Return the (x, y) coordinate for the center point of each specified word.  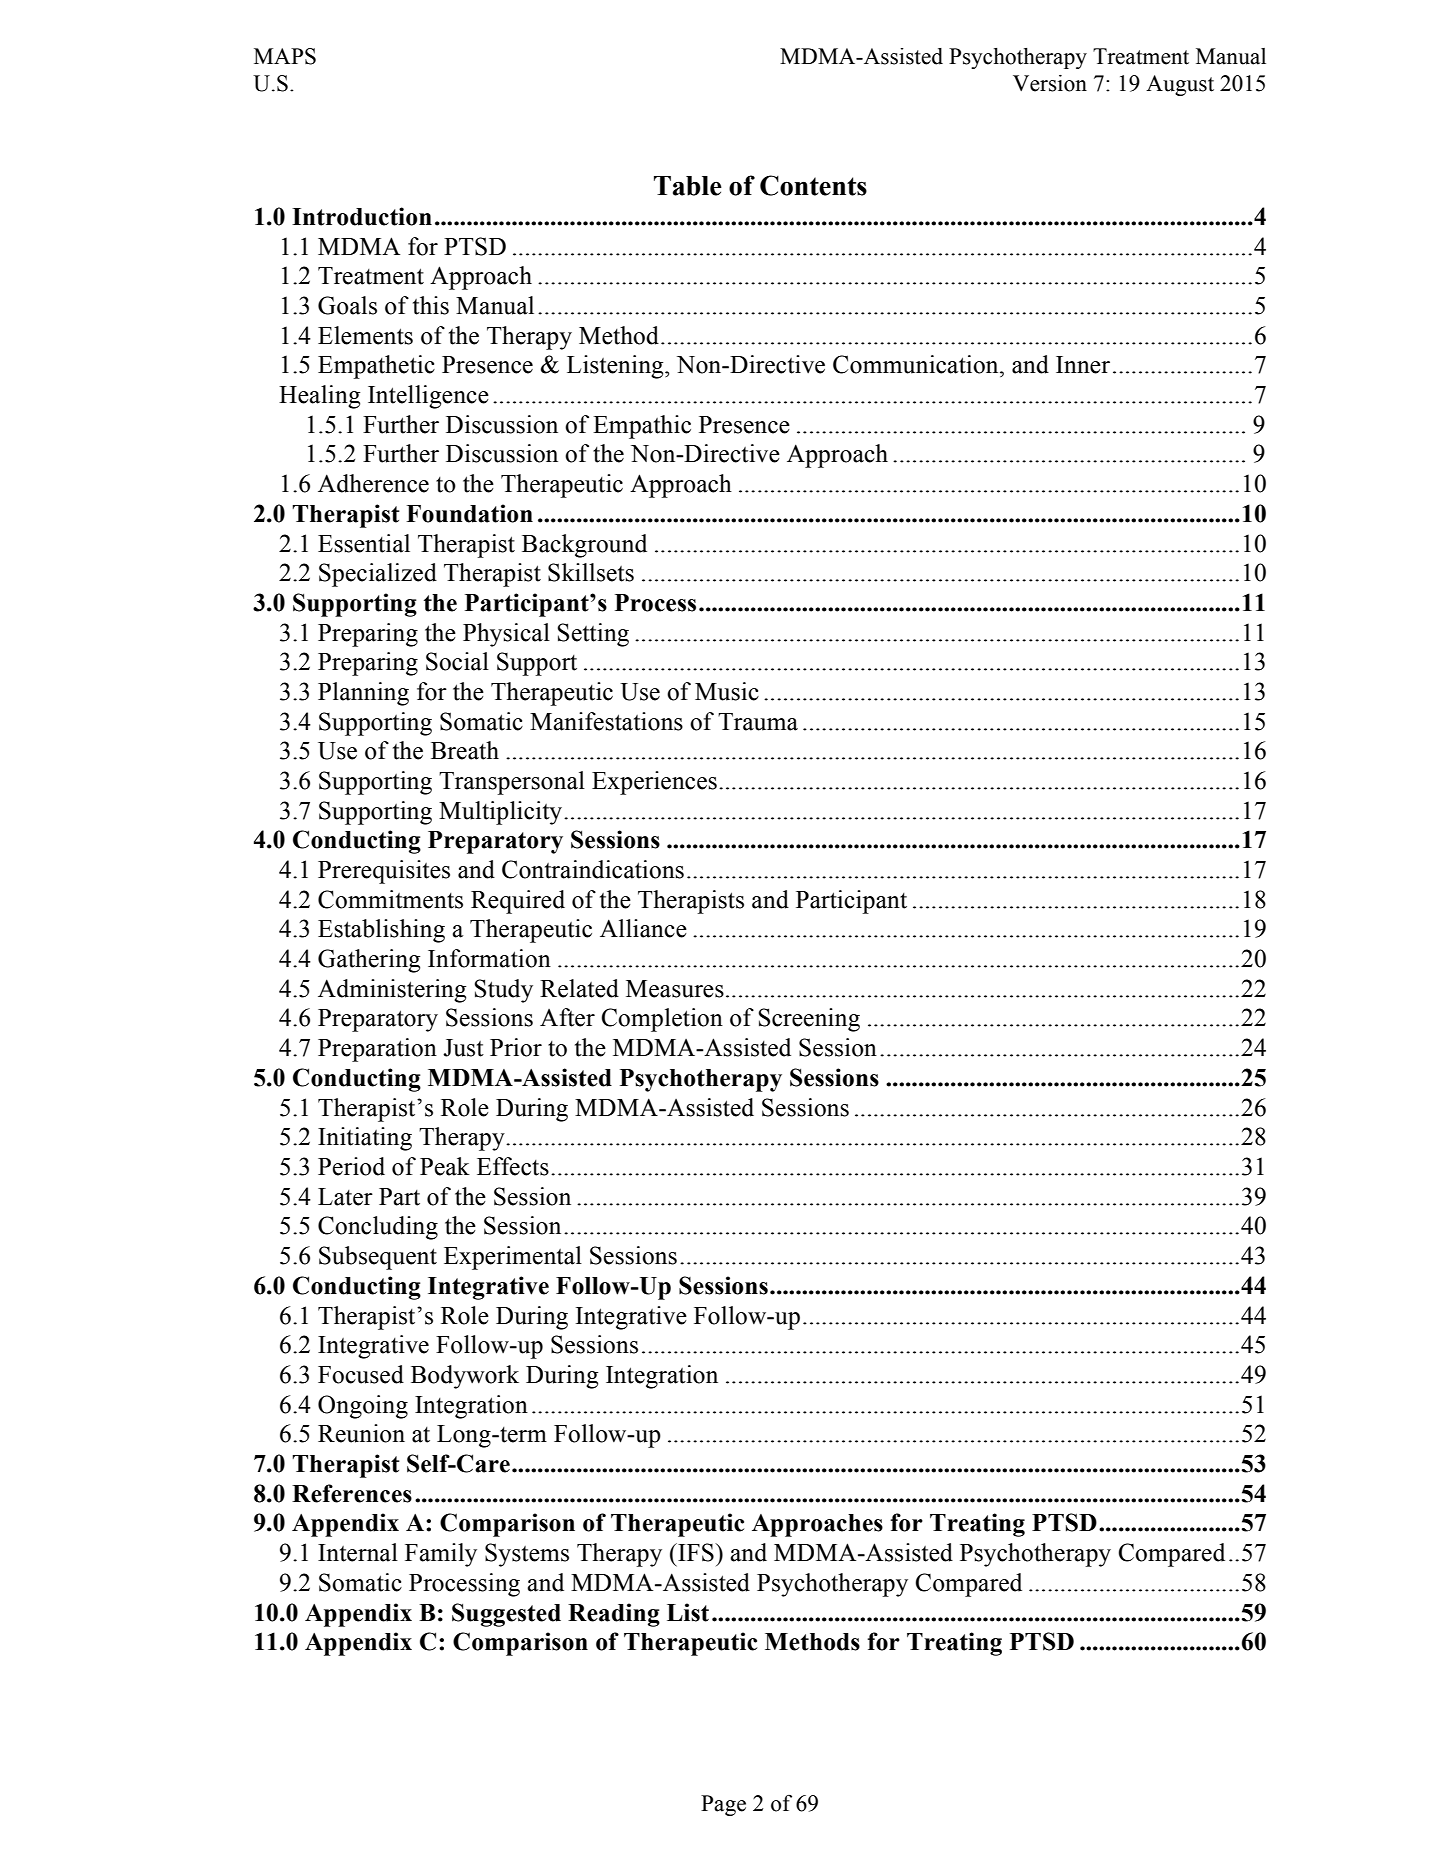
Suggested (506, 1615)
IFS (696, 1552)
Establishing (381, 931)
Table (688, 186)
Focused (361, 1374)
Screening (809, 1020)
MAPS (285, 56)
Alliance (643, 928)
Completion (662, 1020)
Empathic (642, 427)
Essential (364, 543)
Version (1050, 83)
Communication (917, 364)
